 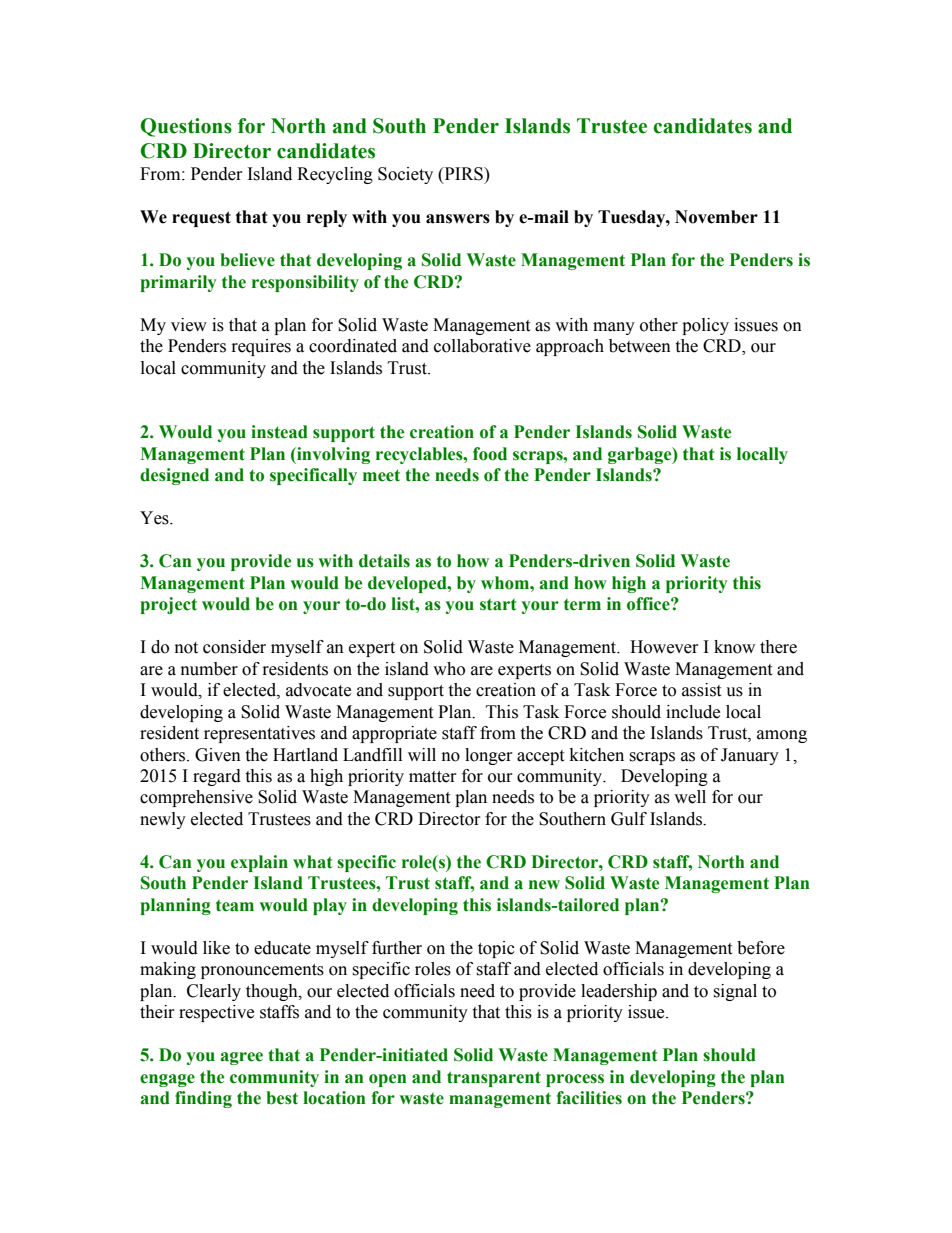 What do you see at coordinates (690, 797) in the image?
I see `well` at bounding box center [690, 797].
